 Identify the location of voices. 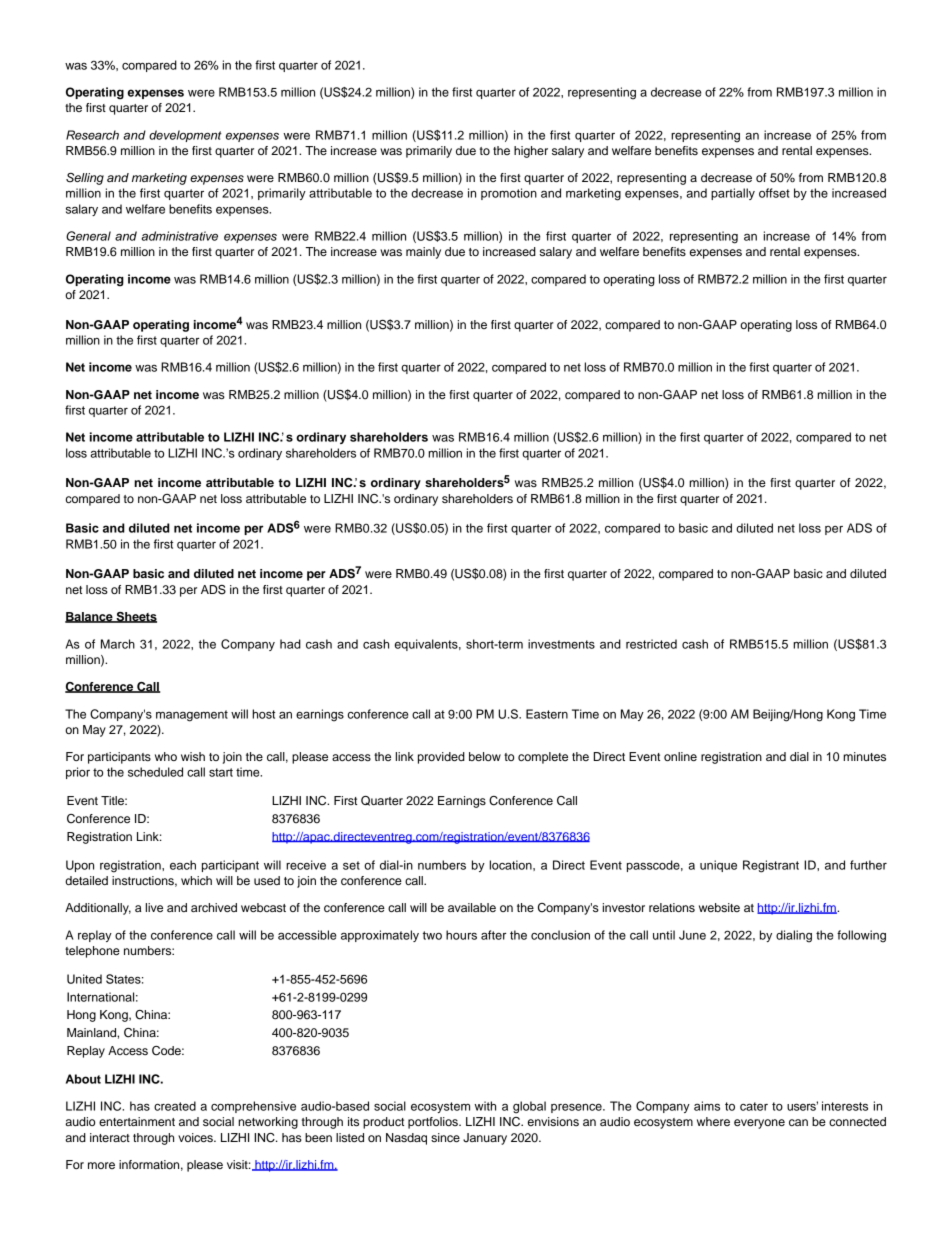
(196, 1137).
